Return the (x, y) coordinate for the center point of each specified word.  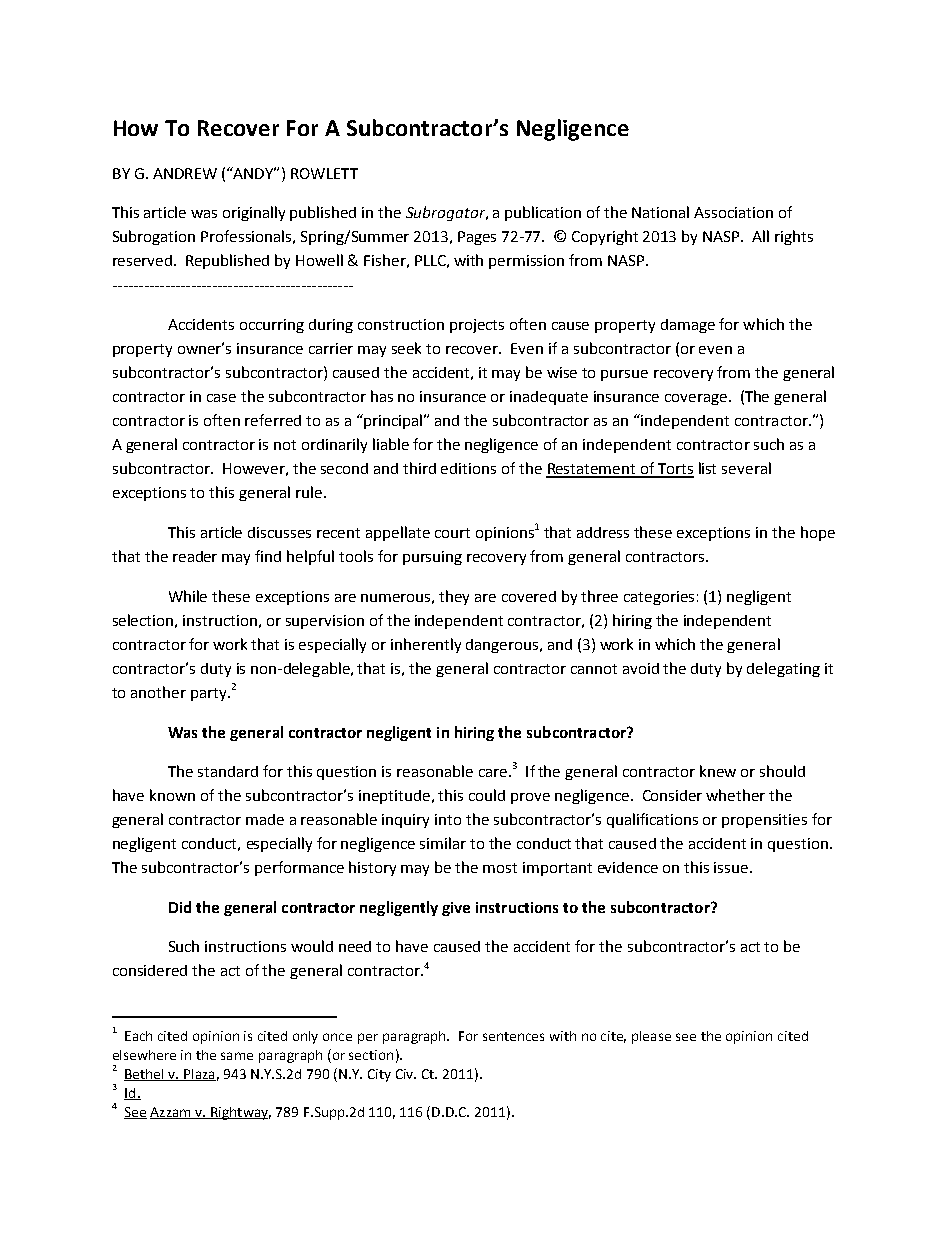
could (487, 795)
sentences (513, 1036)
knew (718, 771)
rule (309, 492)
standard (228, 771)
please (651, 1037)
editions (468, 468)
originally (254, 213)
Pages (477, 238)
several (746, 468)
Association (733, 212)
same (237, 1056)
